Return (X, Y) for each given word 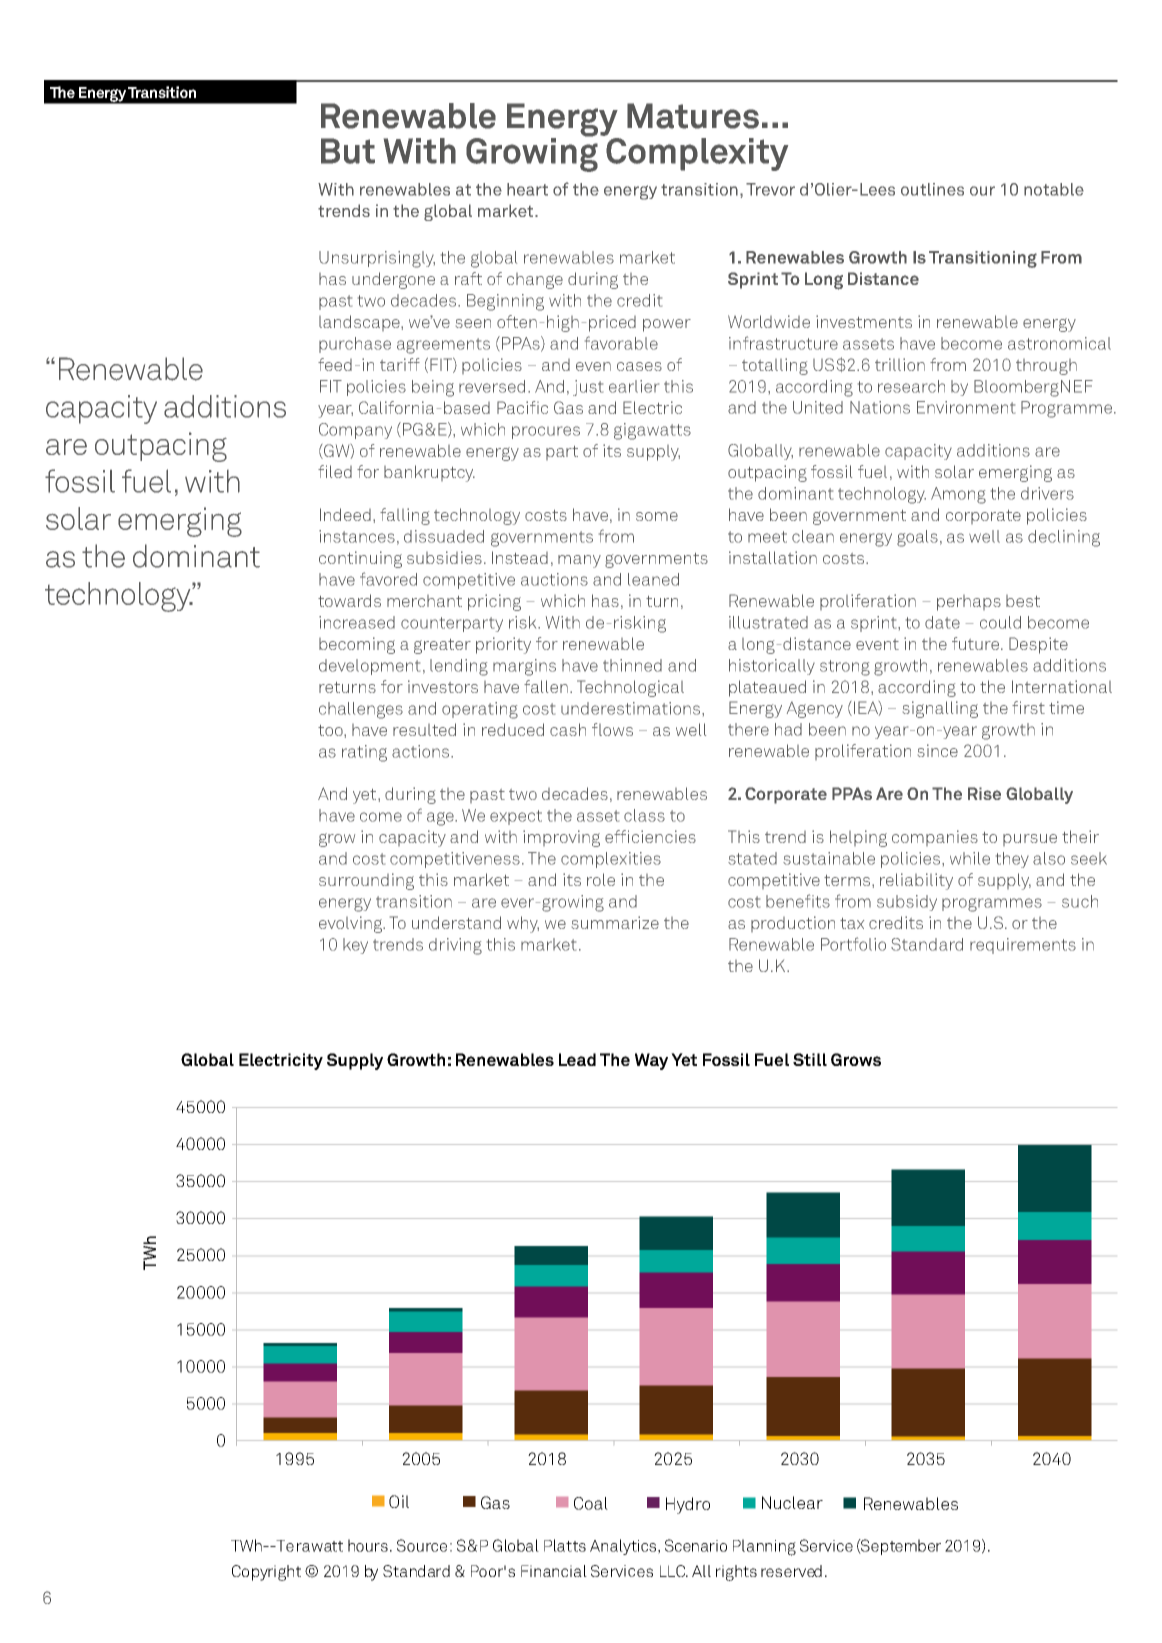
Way (651, 1061)
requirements (1023, 946)
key (355, 946)
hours (368, 1545)
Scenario (696, 1545)
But (348, 151)
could (1000, 622)
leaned (653, 579)
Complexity (696, 153)
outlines (932, 189)
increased (357, 622)
